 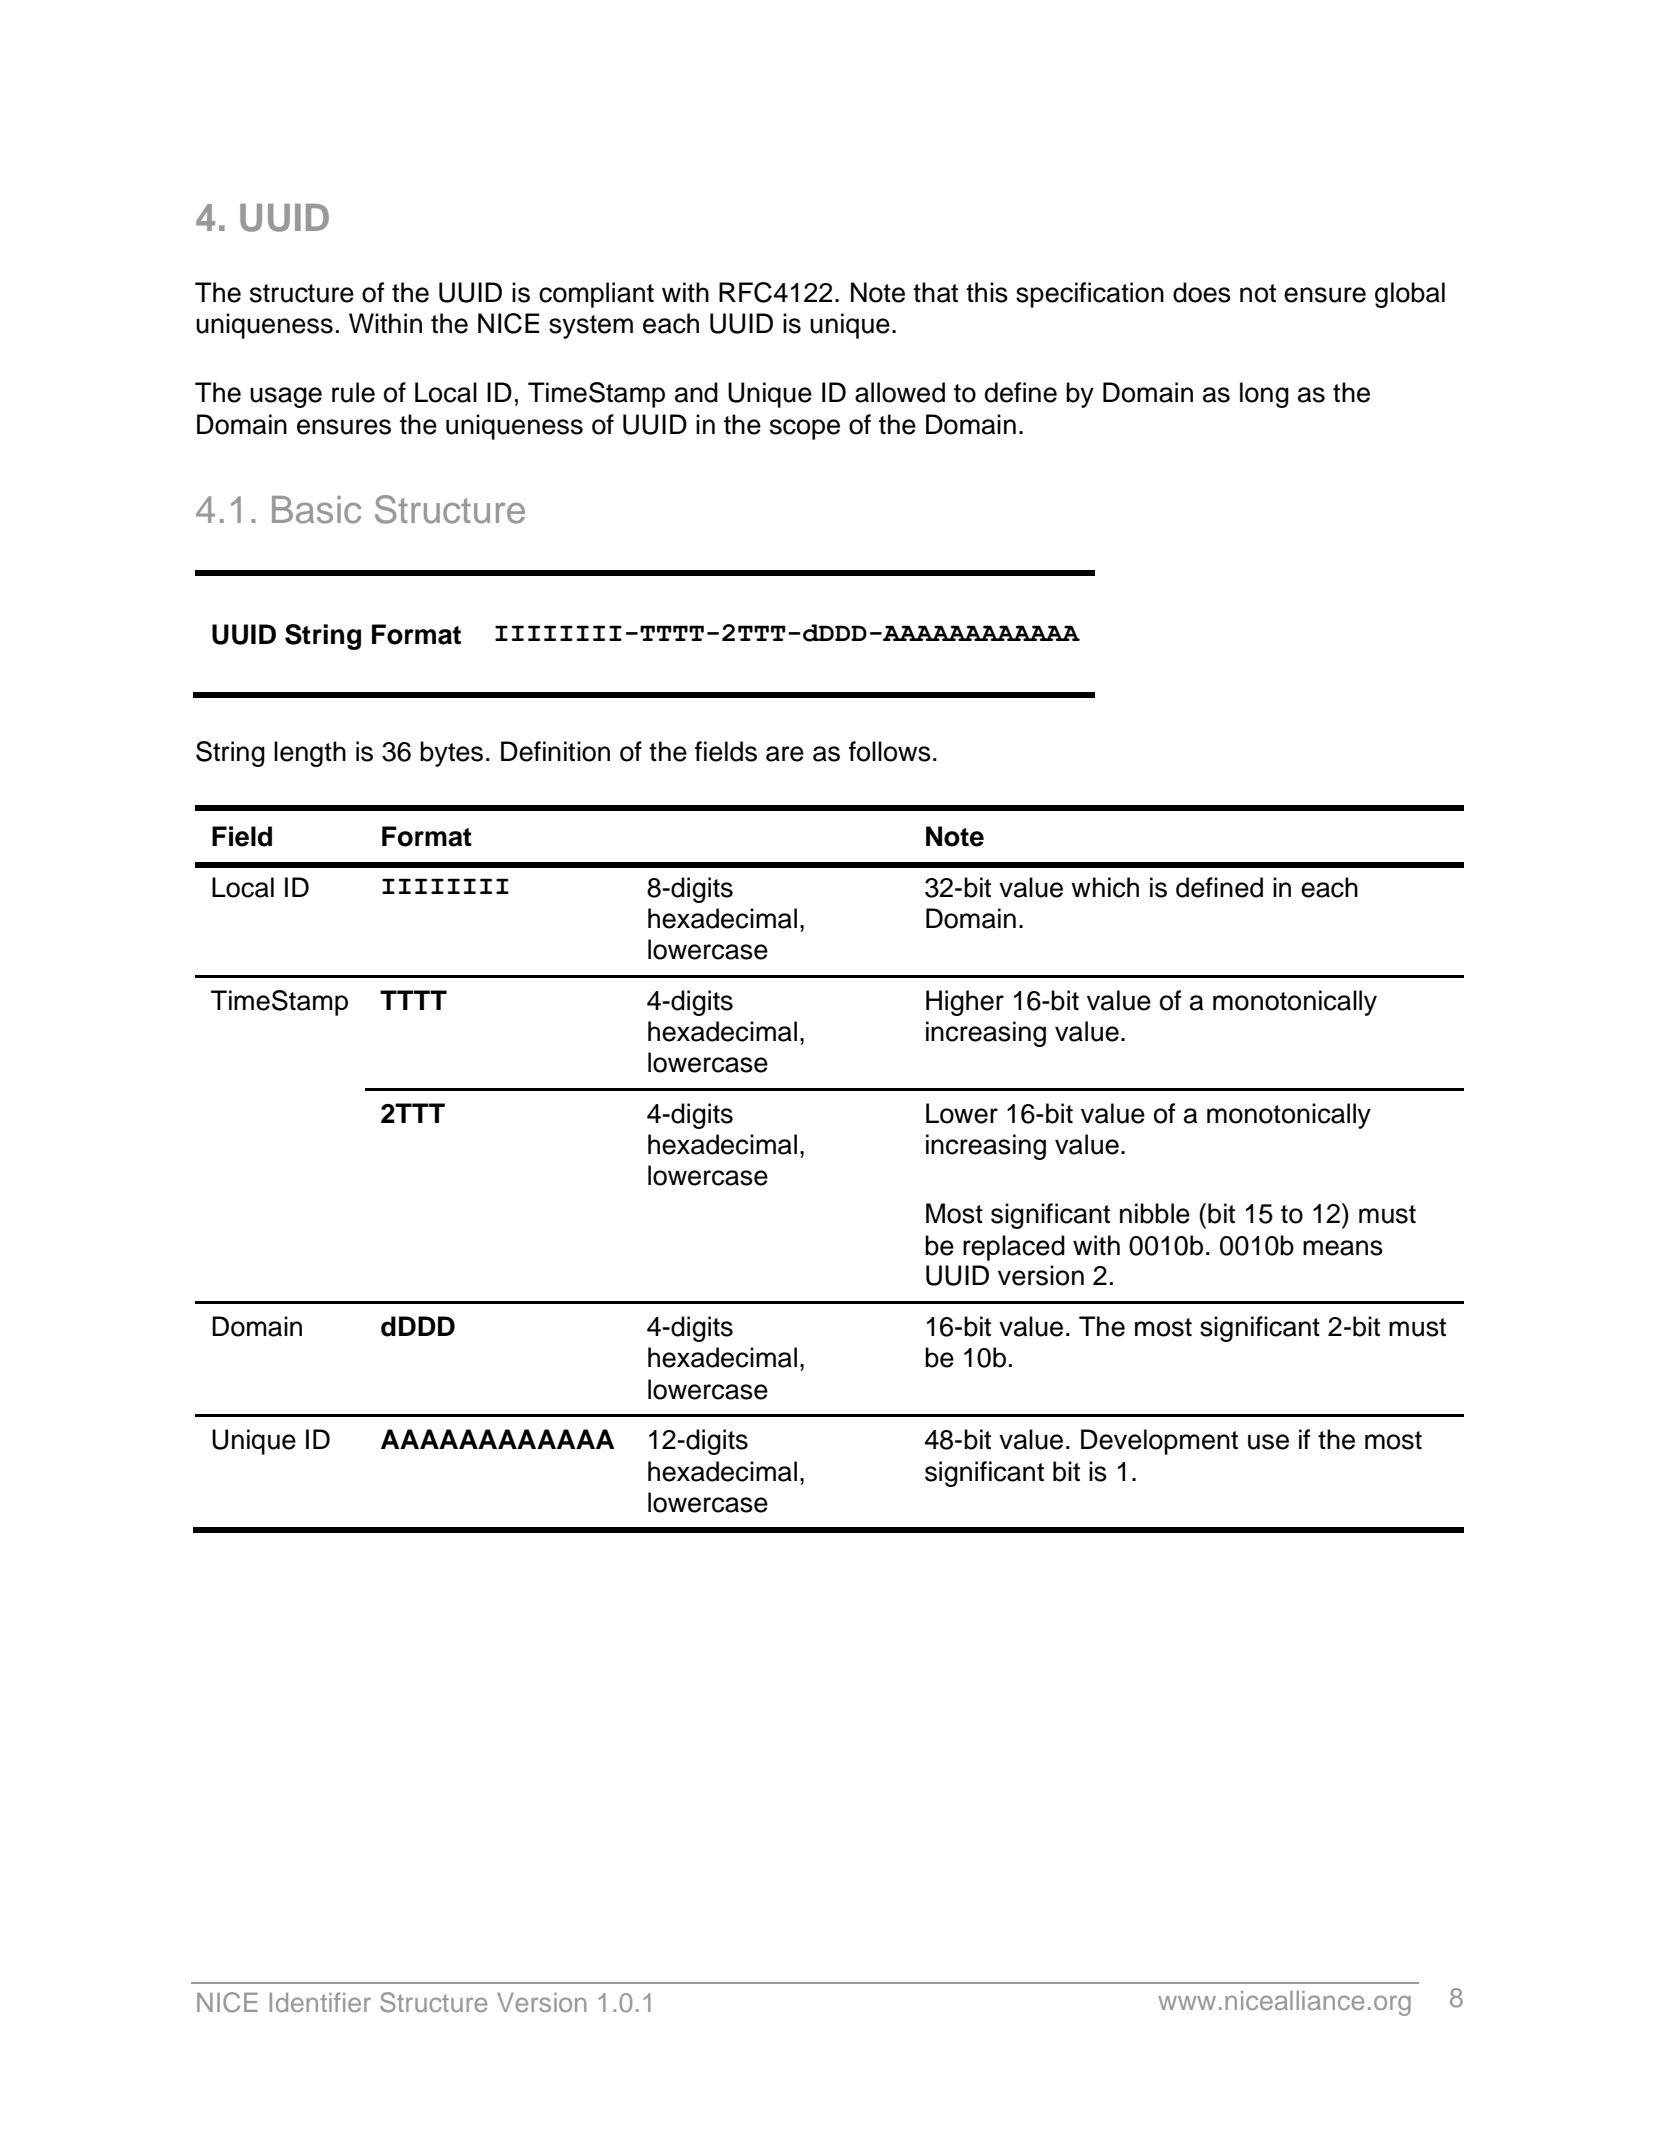 I want to click on Development, so click(x=1159, y=1442).
